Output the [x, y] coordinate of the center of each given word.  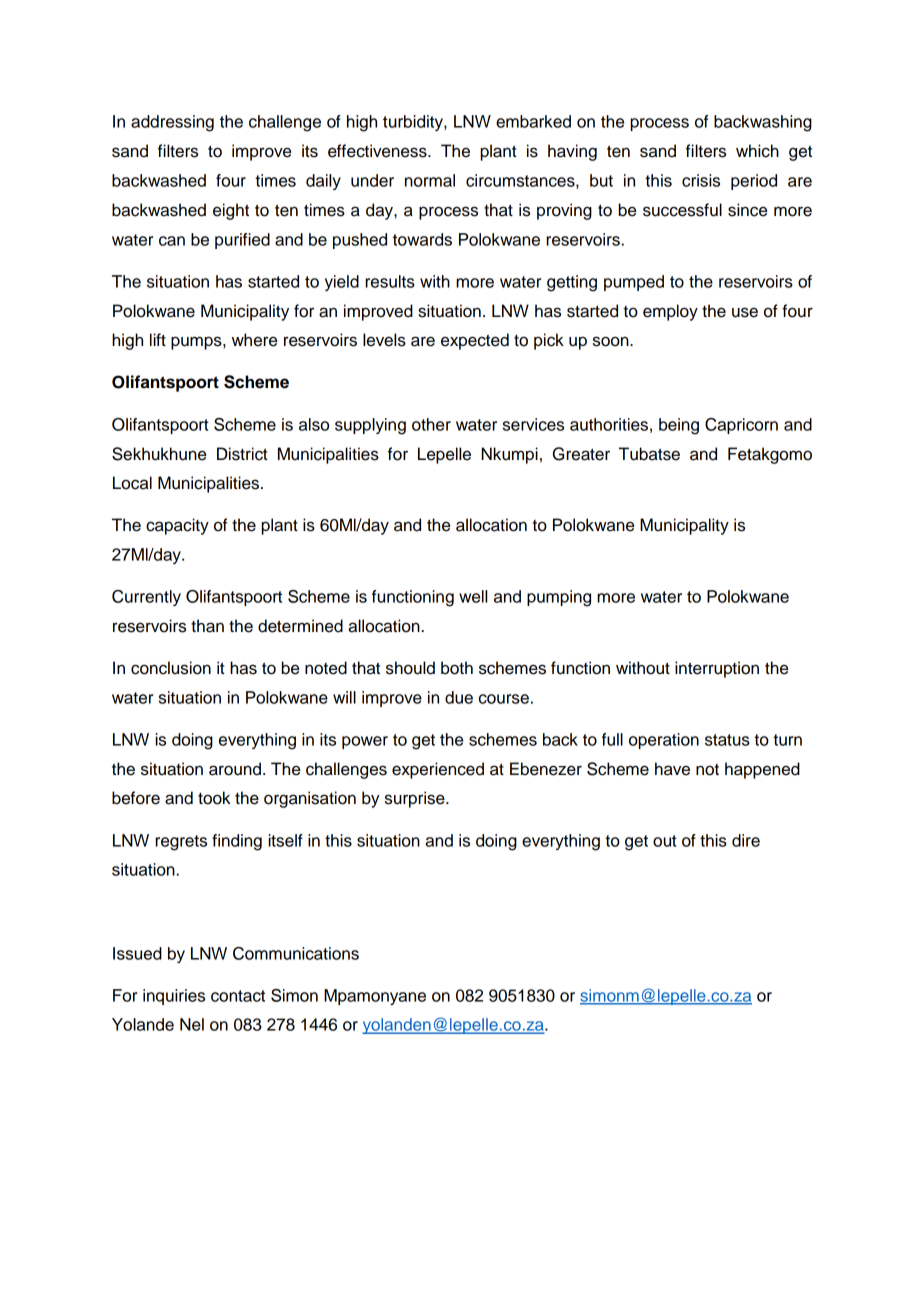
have [672, 769]
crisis [701, 180]
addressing [172, 123]
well [473, 596]
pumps [197, 343]
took [214, 798]
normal [430, 180]
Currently [146, 598]
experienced [438, 770]
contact [238, 996]
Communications [296, 953]
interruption [717, 669]
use [745, 312]
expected [475, 341]
